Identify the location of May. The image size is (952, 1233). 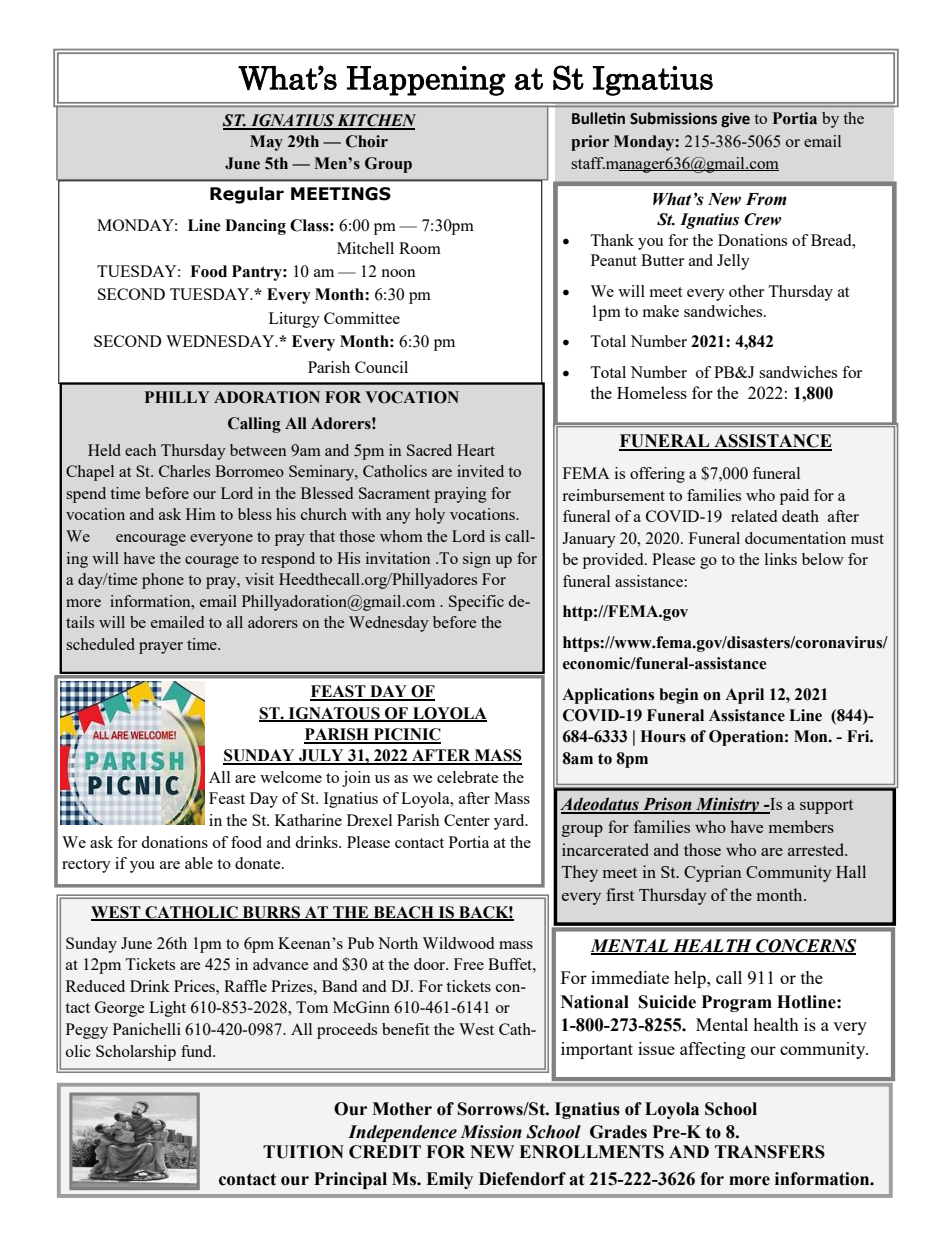
(266, 143).
